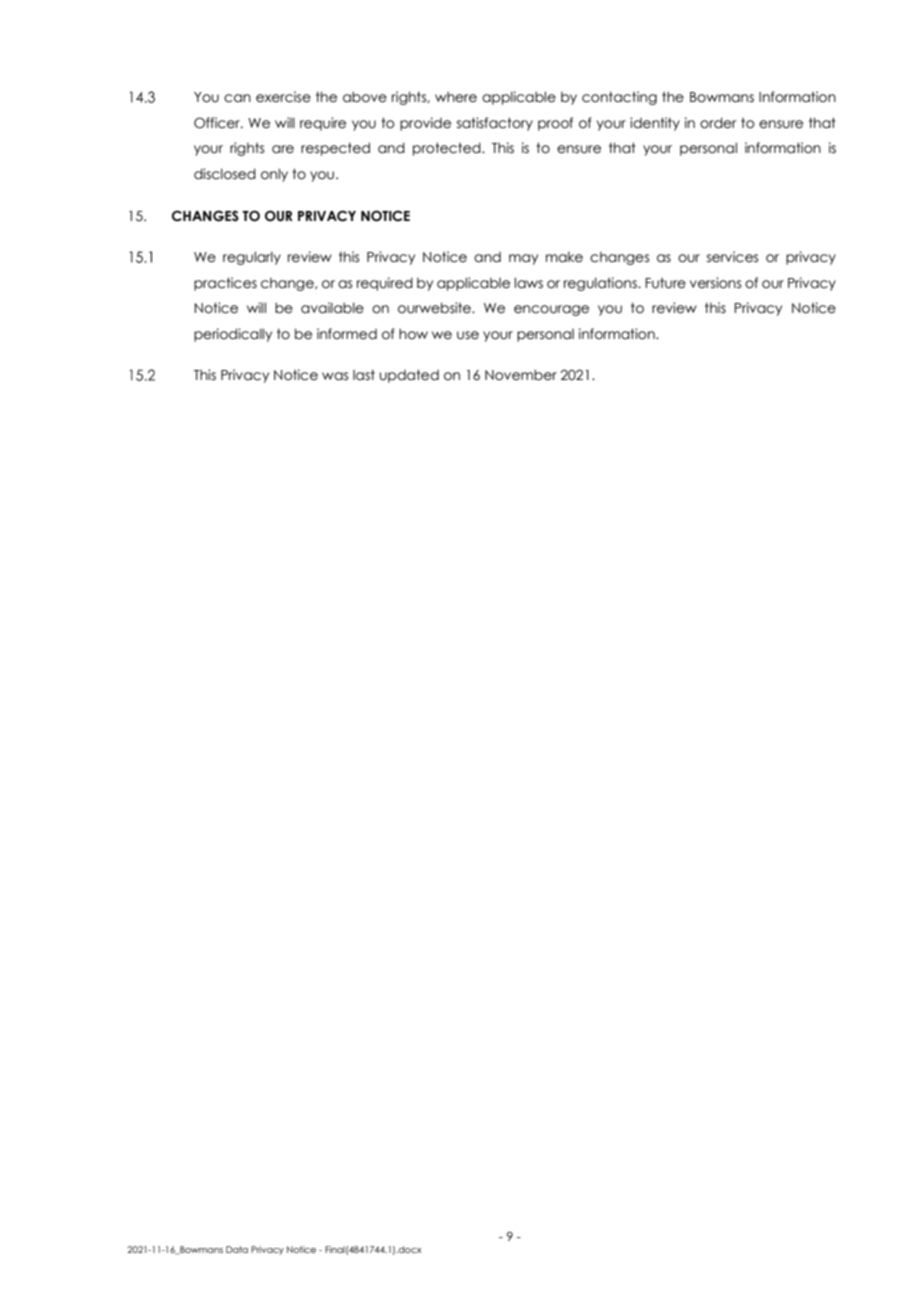 Image resolution: width=924 pixels, height=1308 pixels. What do you see at coordinates (335, 376) in the page?
I see `was` at bounding box center [335, 376].
